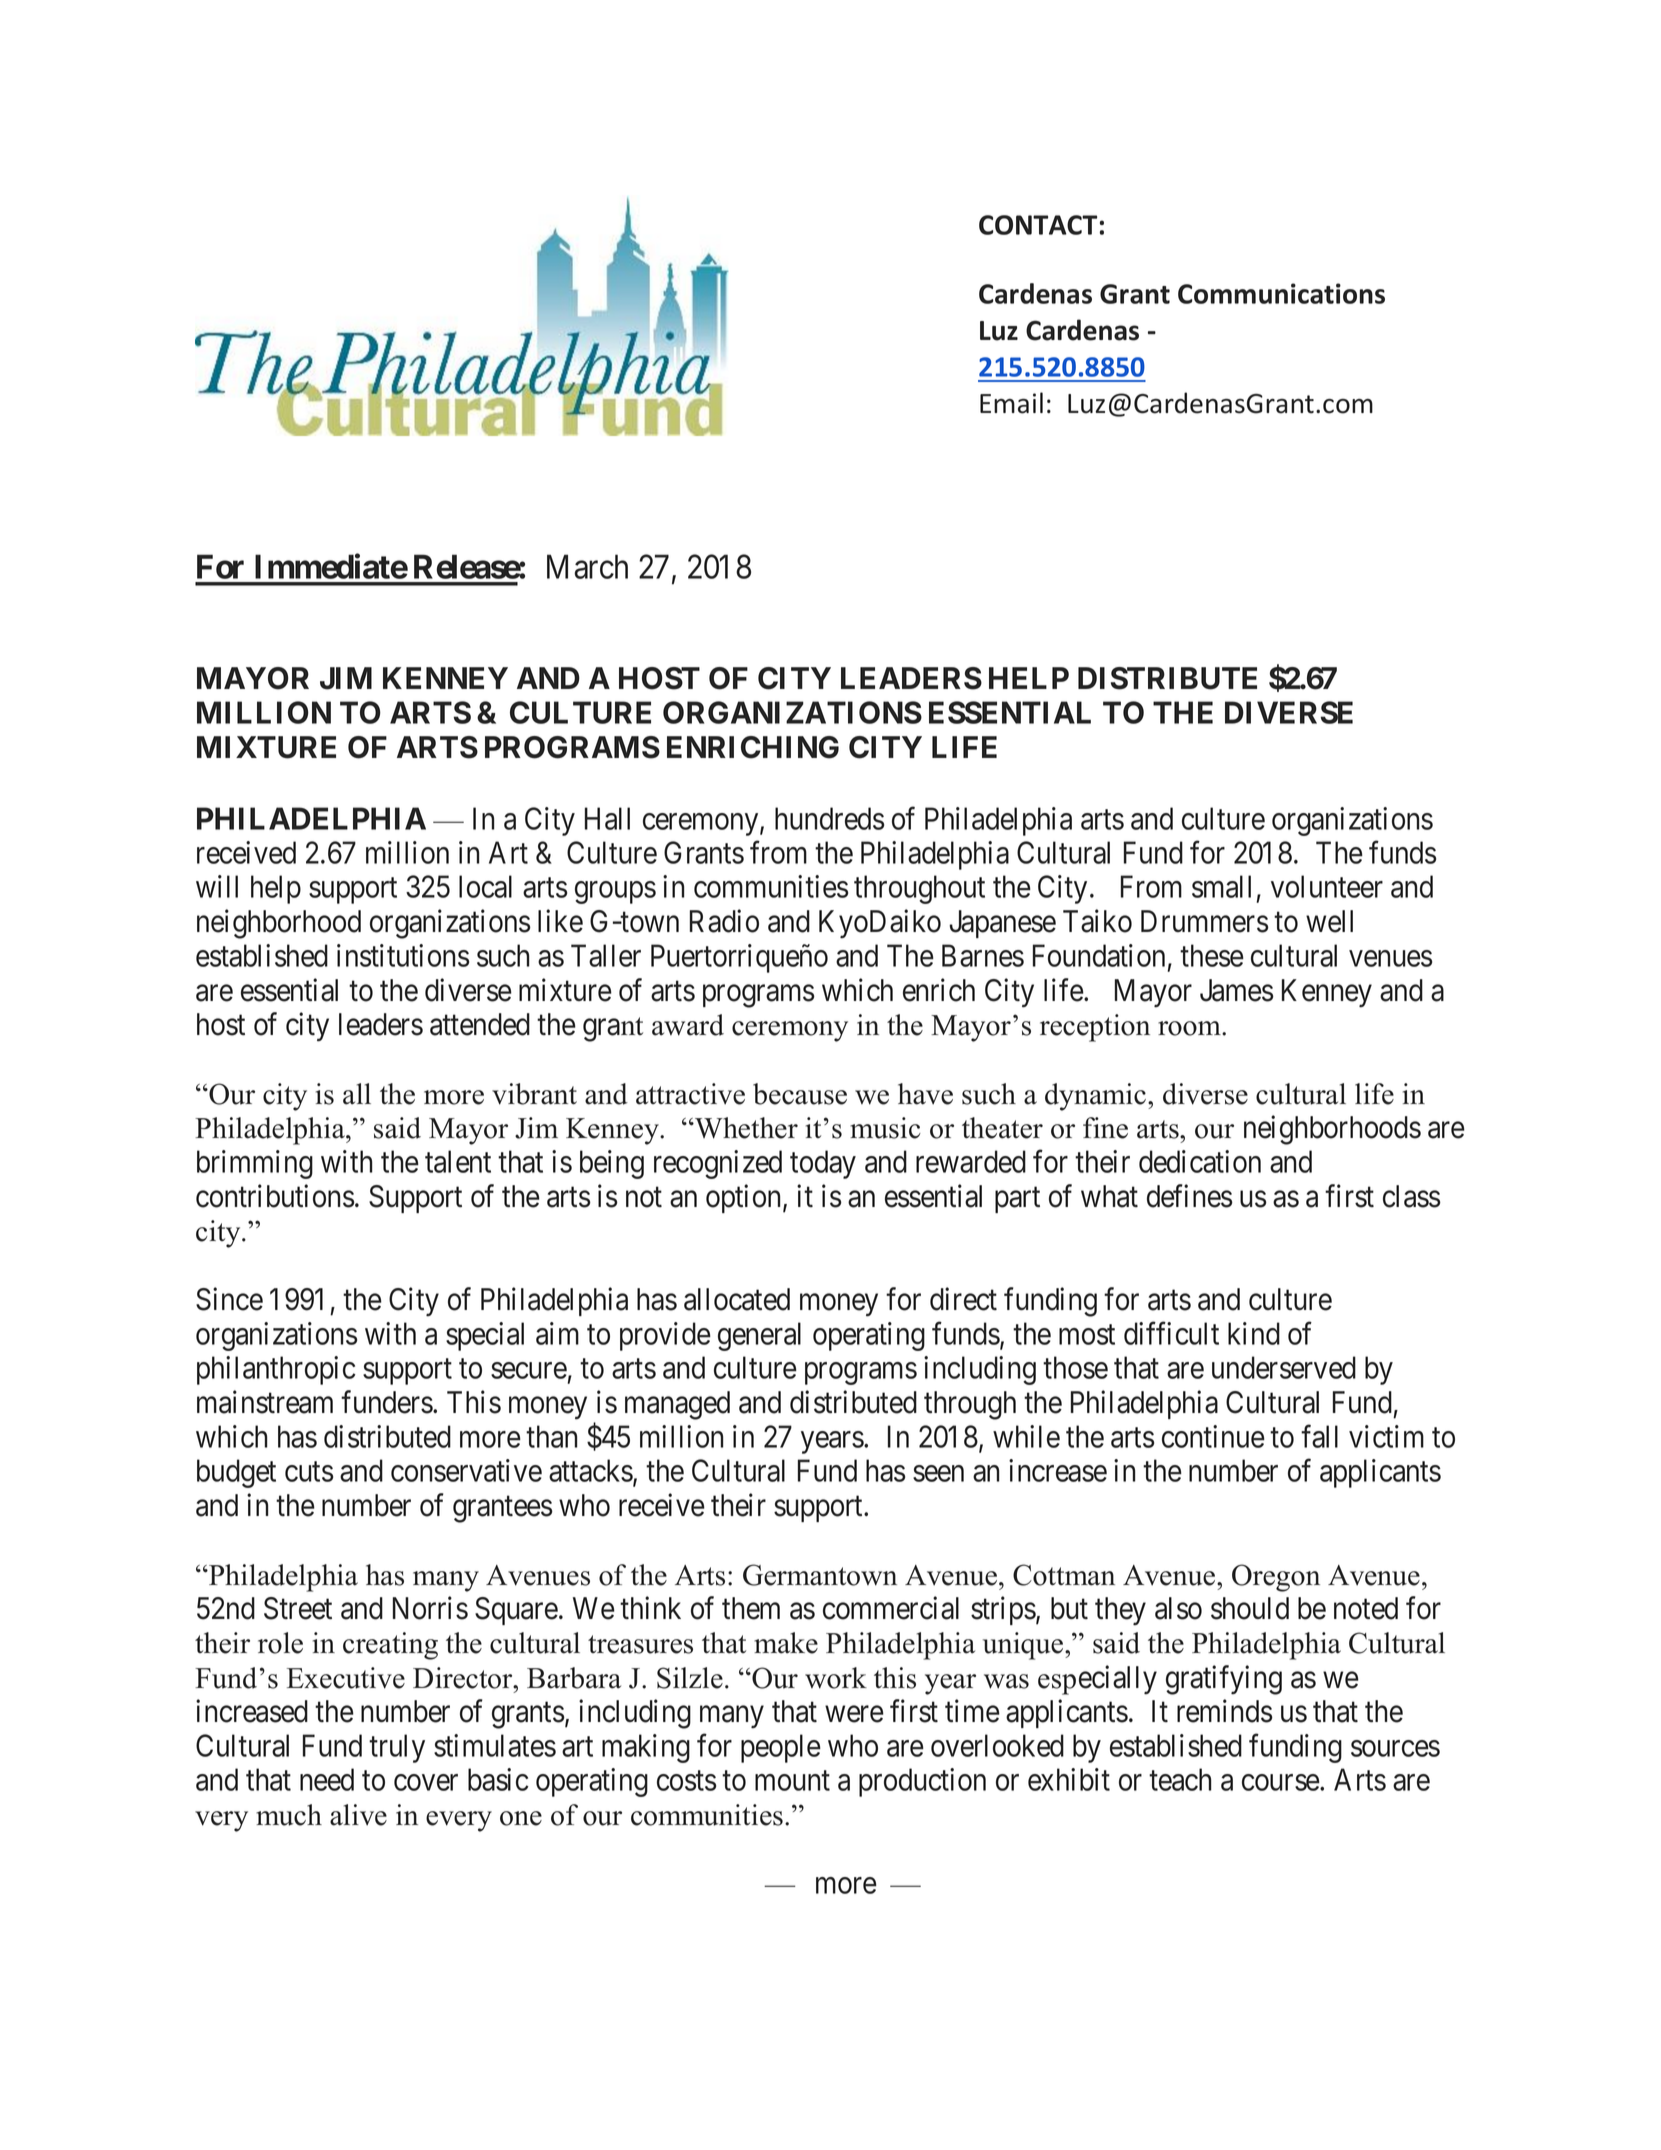 The height and width of the page is (2150, 1661). What do you see at coordinates (800, 1094) in the page?
I see `because` at bounding box center [800, 1094].
